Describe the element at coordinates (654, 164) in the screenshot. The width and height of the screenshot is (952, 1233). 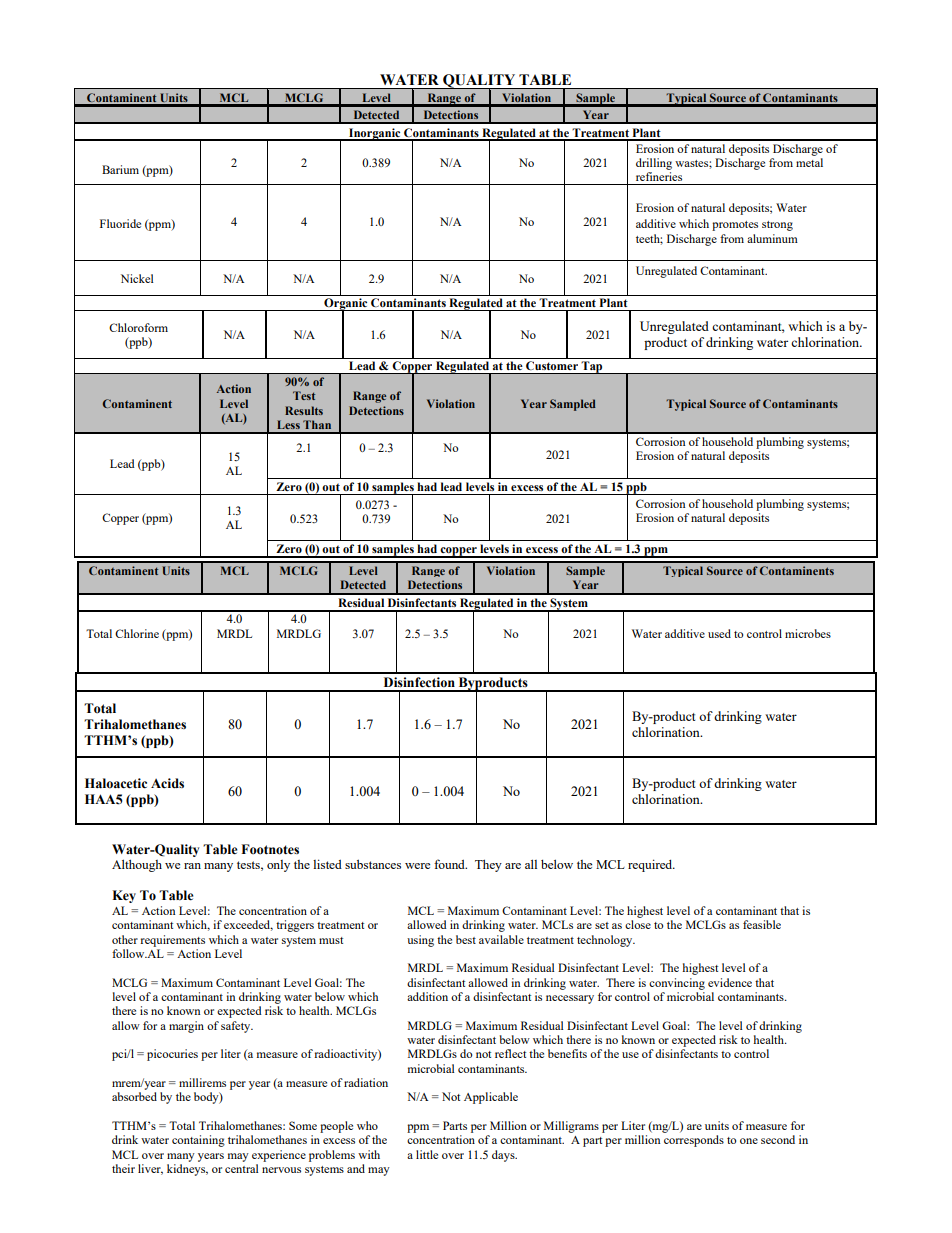
I see `drilling` at that location.
